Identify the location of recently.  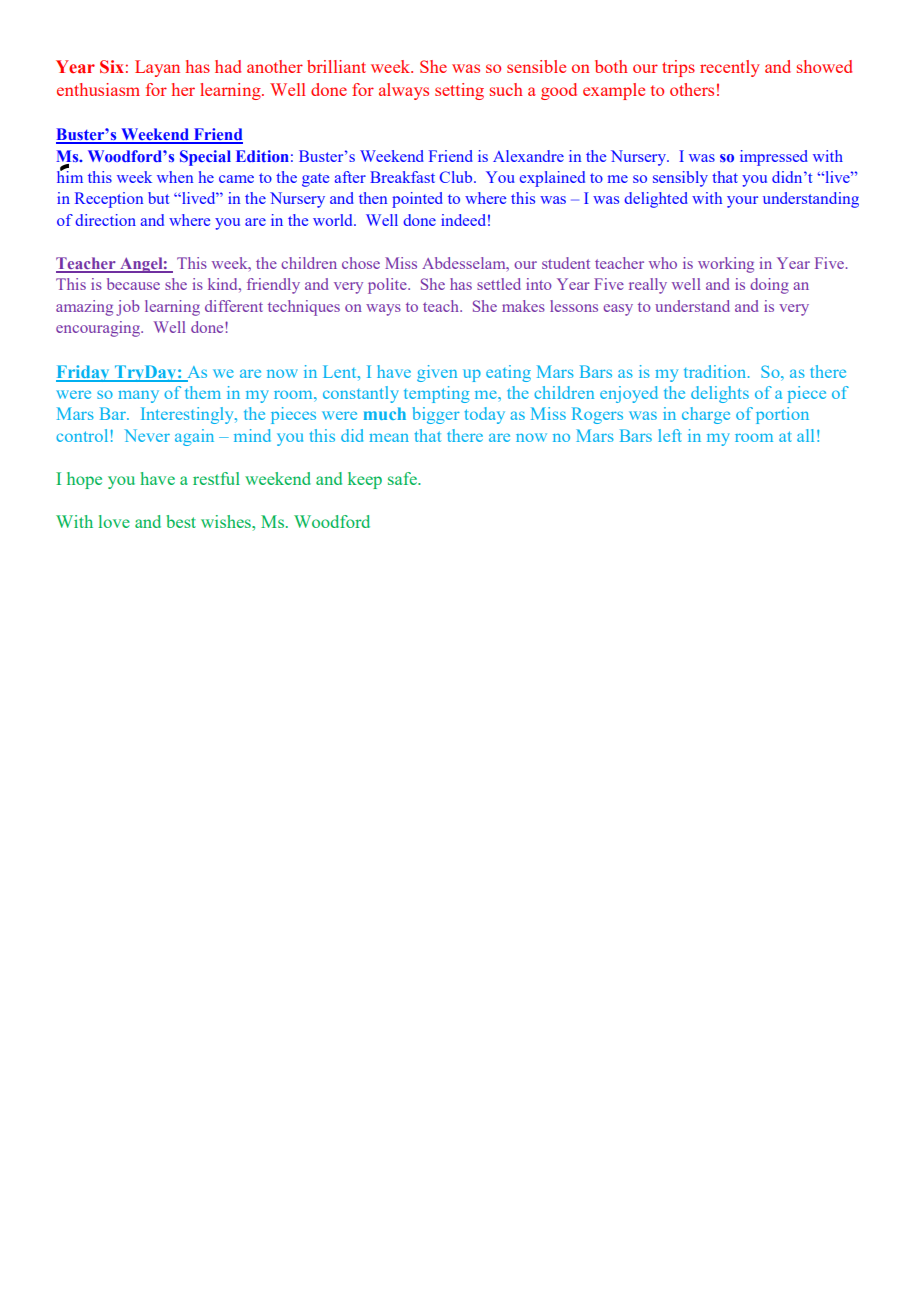
(730, 68).
